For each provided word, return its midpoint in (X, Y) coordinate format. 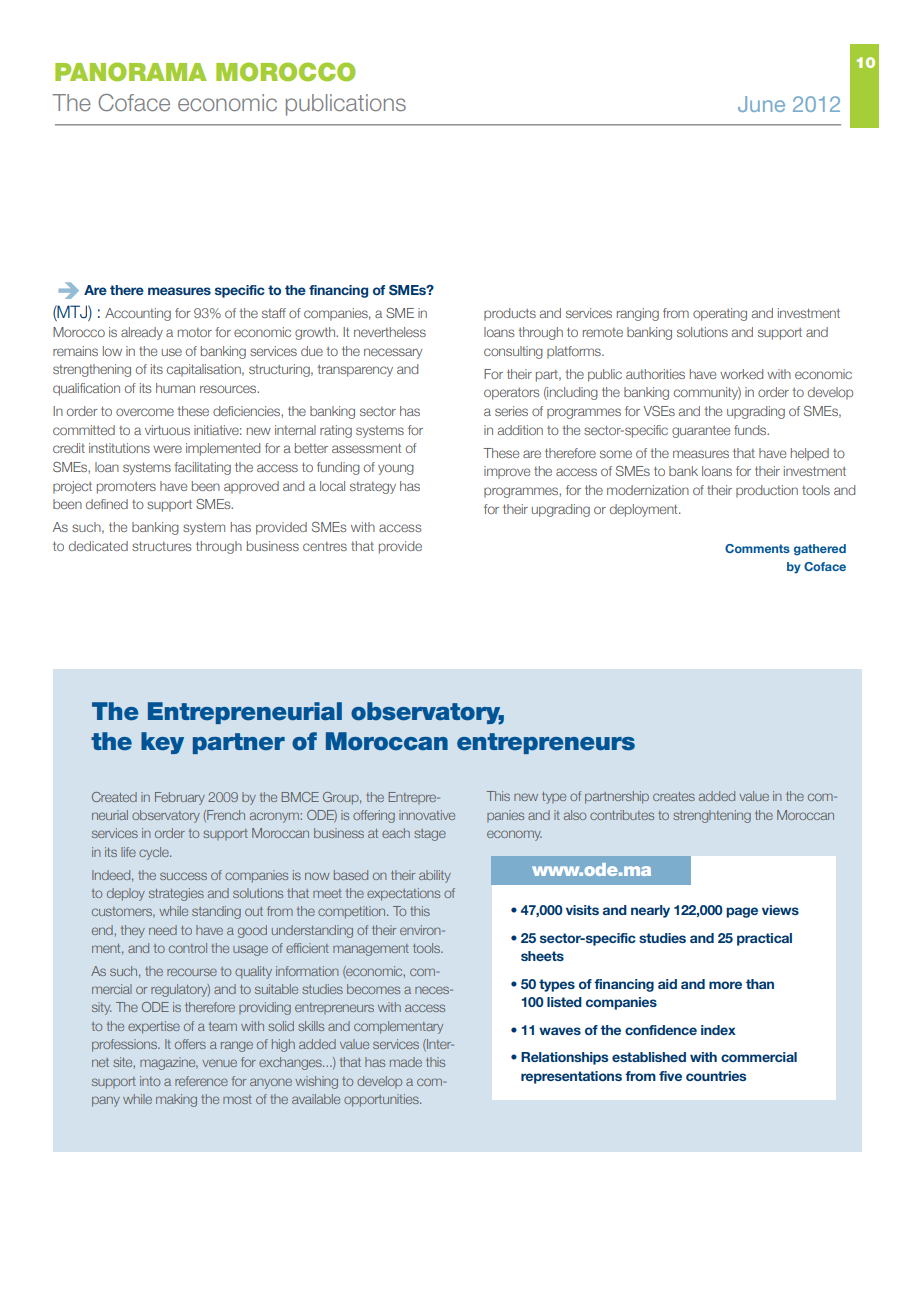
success (183, 876)
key (162, 743)
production (767, 491)
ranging (638, 314)
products (510, 314)
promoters (126, 488)
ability (435, 876)
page (742, 912)
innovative (427, 815)
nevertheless (390, 332)
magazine (169, 1063)
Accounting (138, 314)
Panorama (131, 72)
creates (674, 796)
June (761, 104)
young (396, 469)
